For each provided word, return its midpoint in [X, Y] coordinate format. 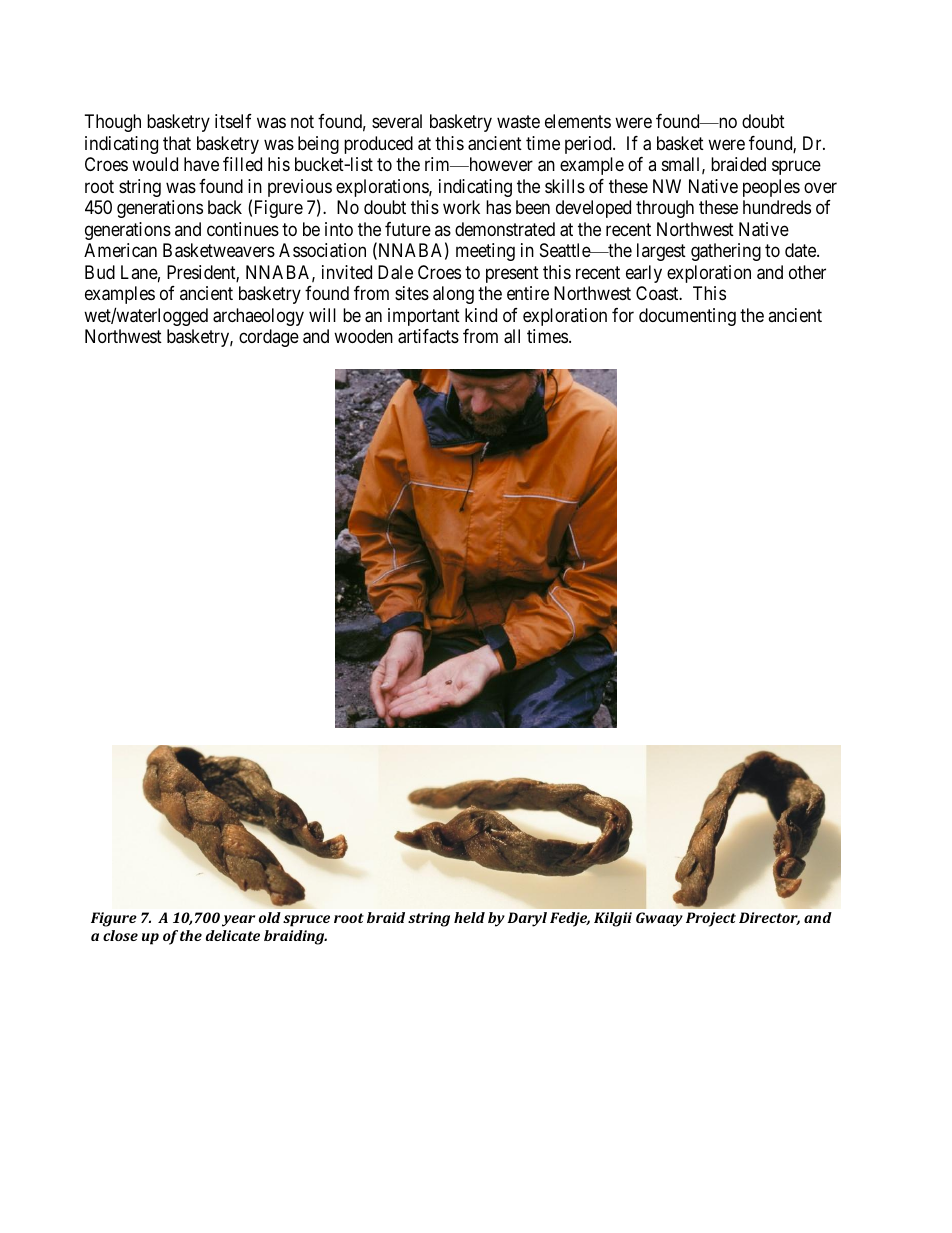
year [238, 921]
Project [711, 919]
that [177, 143]
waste [518, 122]
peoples [771, 188]
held [469, 917]
